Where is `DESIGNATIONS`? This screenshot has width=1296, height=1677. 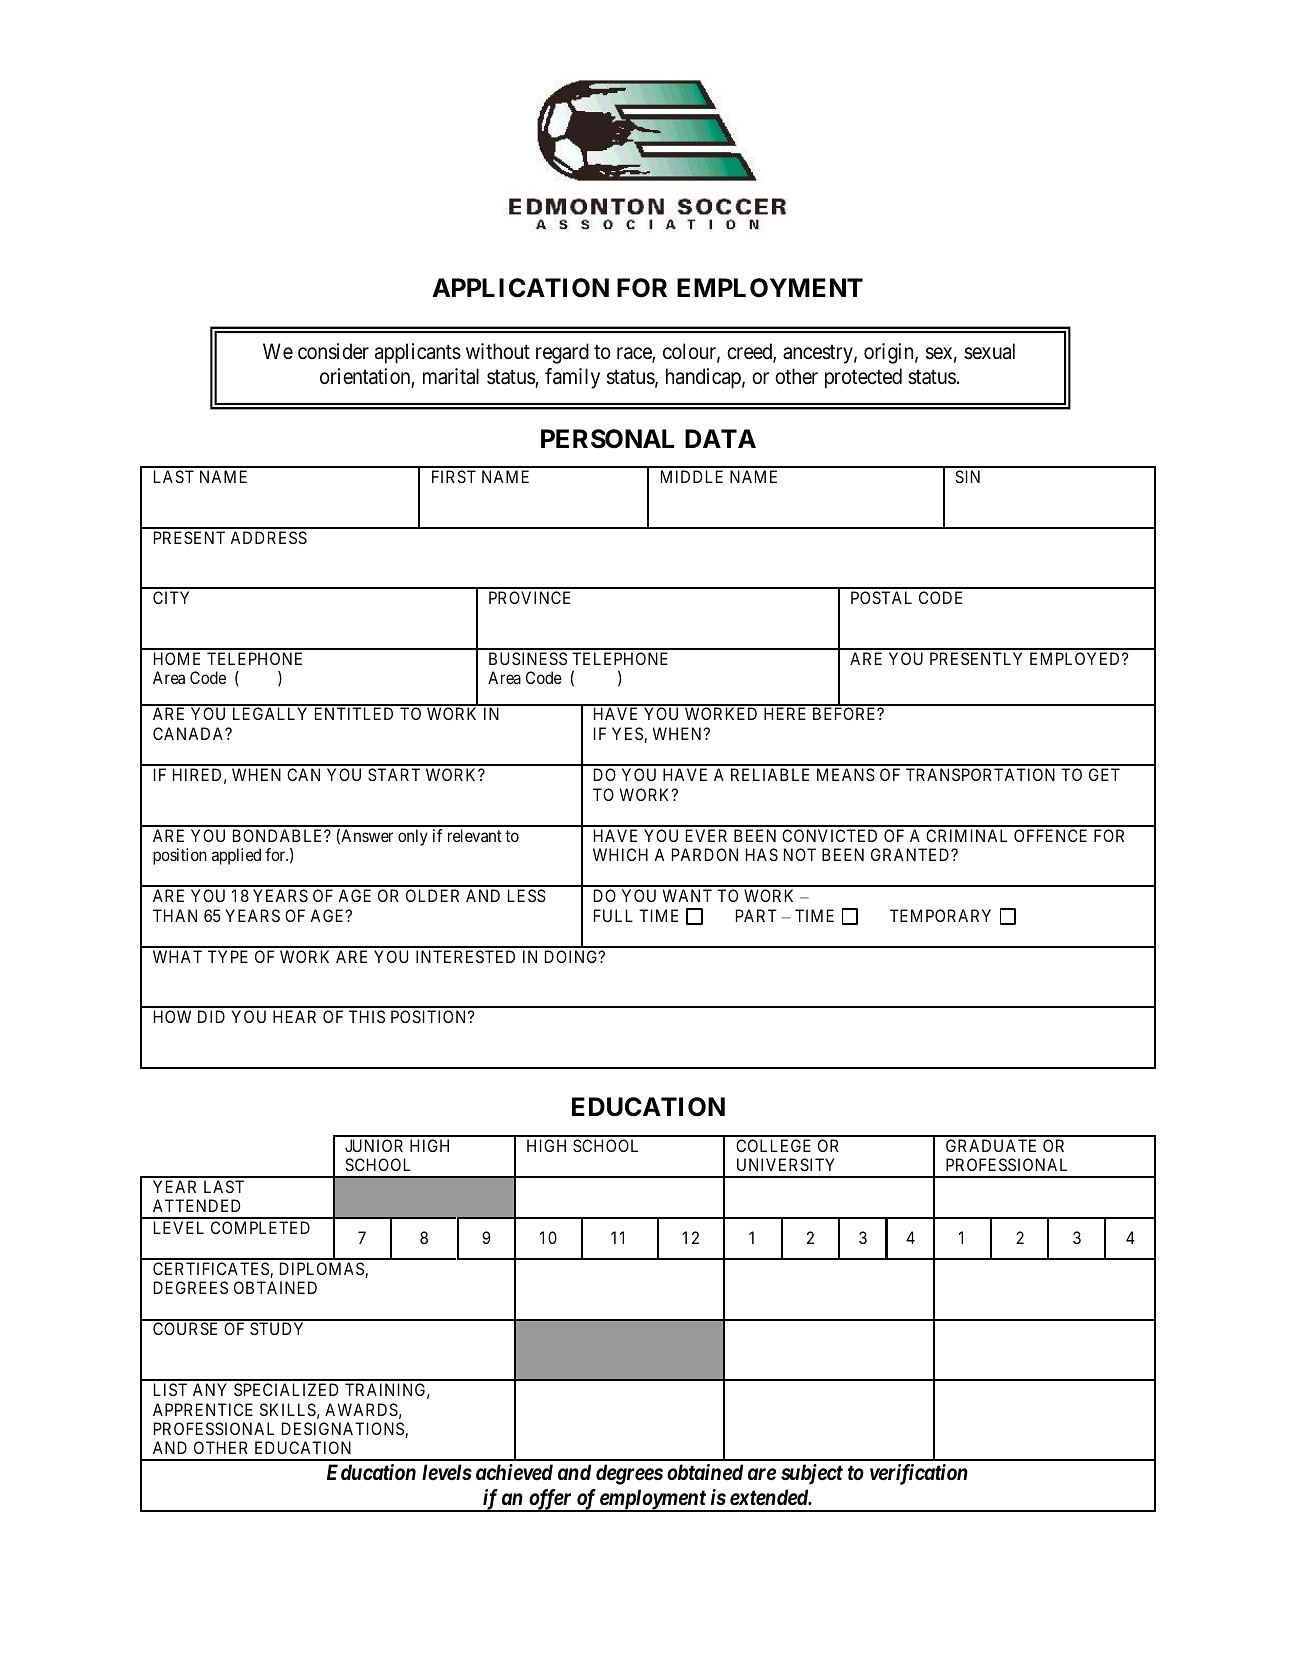
DESIGNATIONS is located at coordinates (344, 1430).
